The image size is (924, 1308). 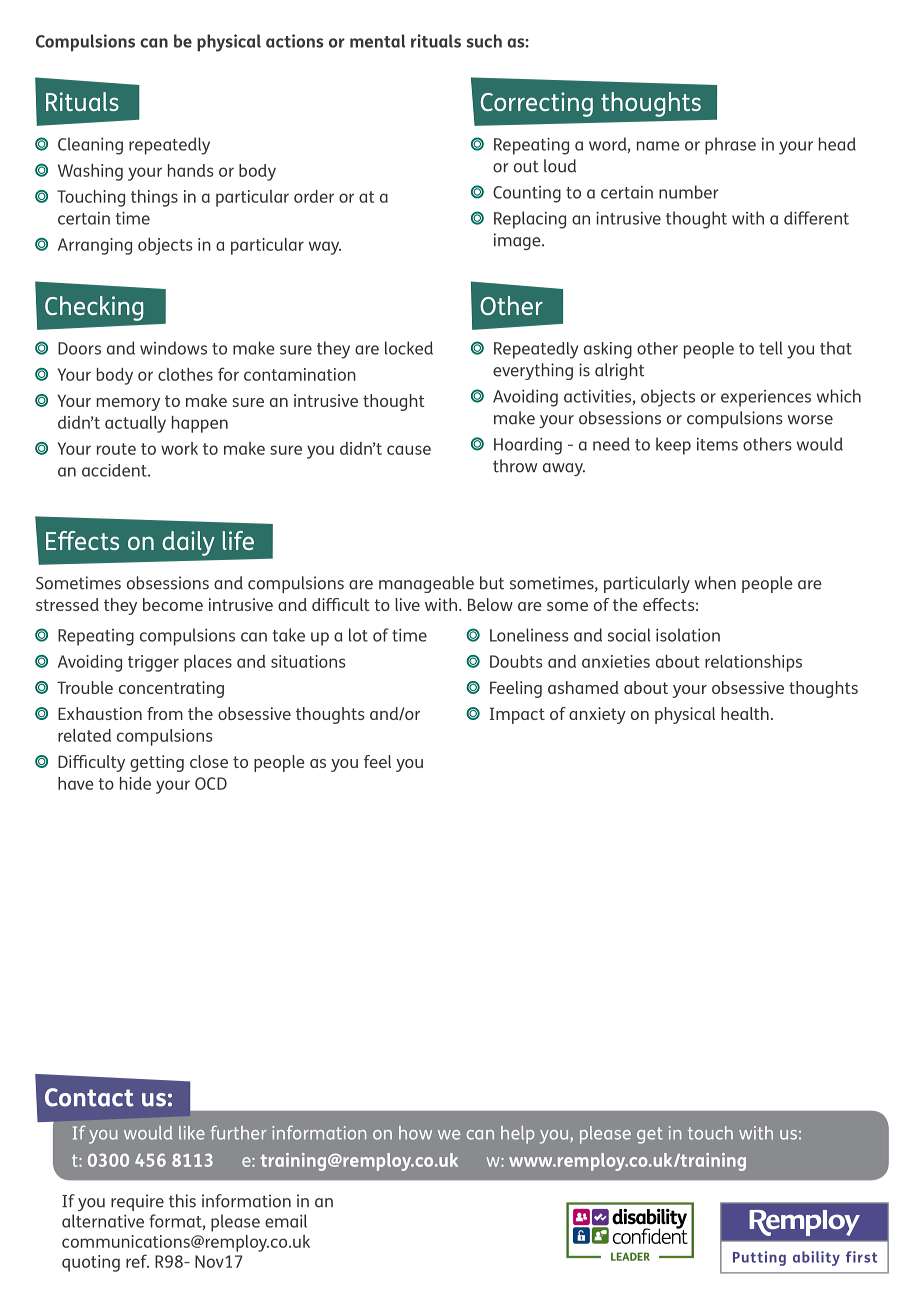 I want to click on tell, so click(x=771, y=348).
